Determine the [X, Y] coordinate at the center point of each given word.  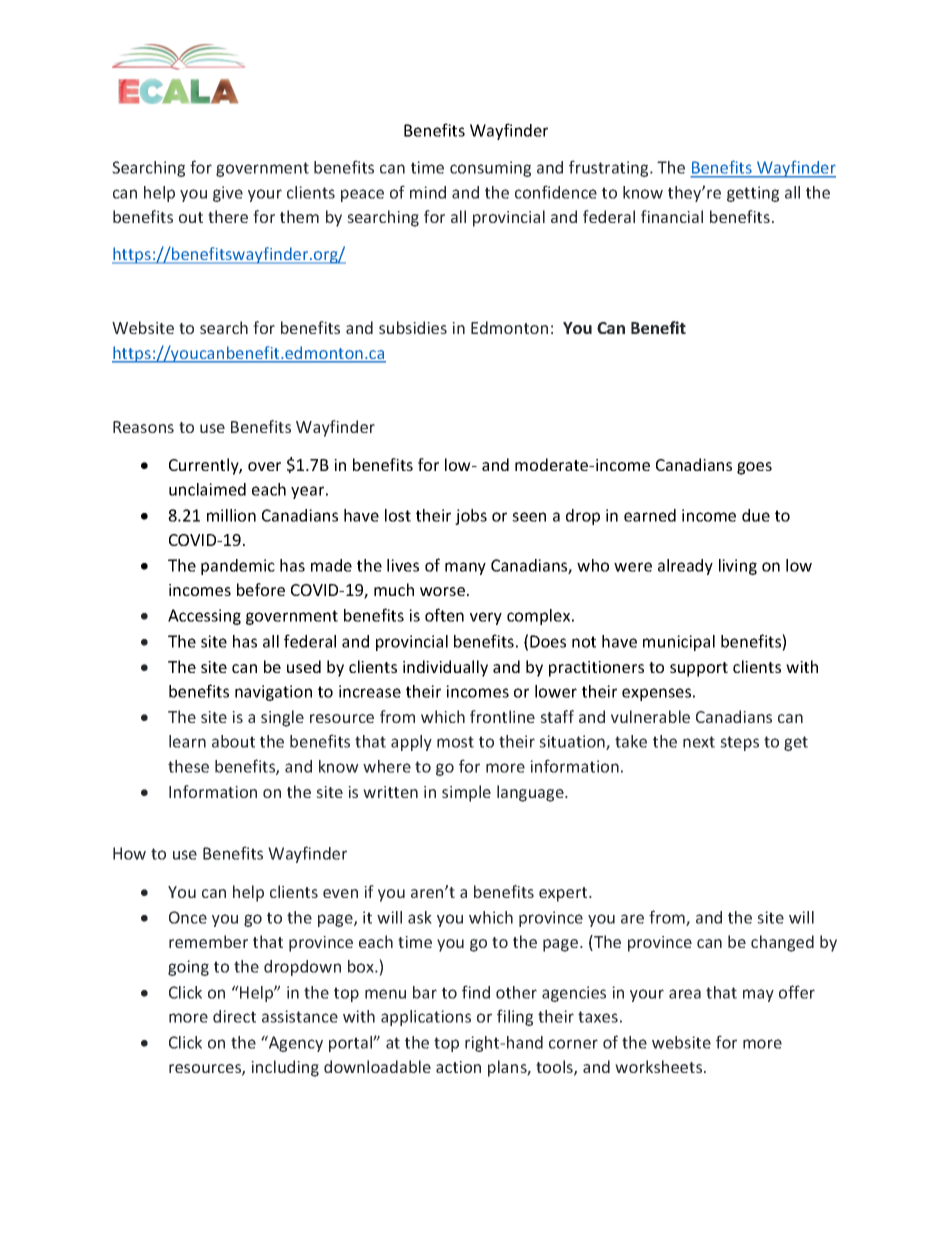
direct [234, 1016]
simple [466, 793]
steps [739, 743]
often [444, 615]
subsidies [413, 327]
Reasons [143, 427]
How [129, 853]
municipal [679, 643]
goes [754, 468]
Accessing [204, 617]
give [228, 194]
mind [428, 192]
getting [753, 194]
